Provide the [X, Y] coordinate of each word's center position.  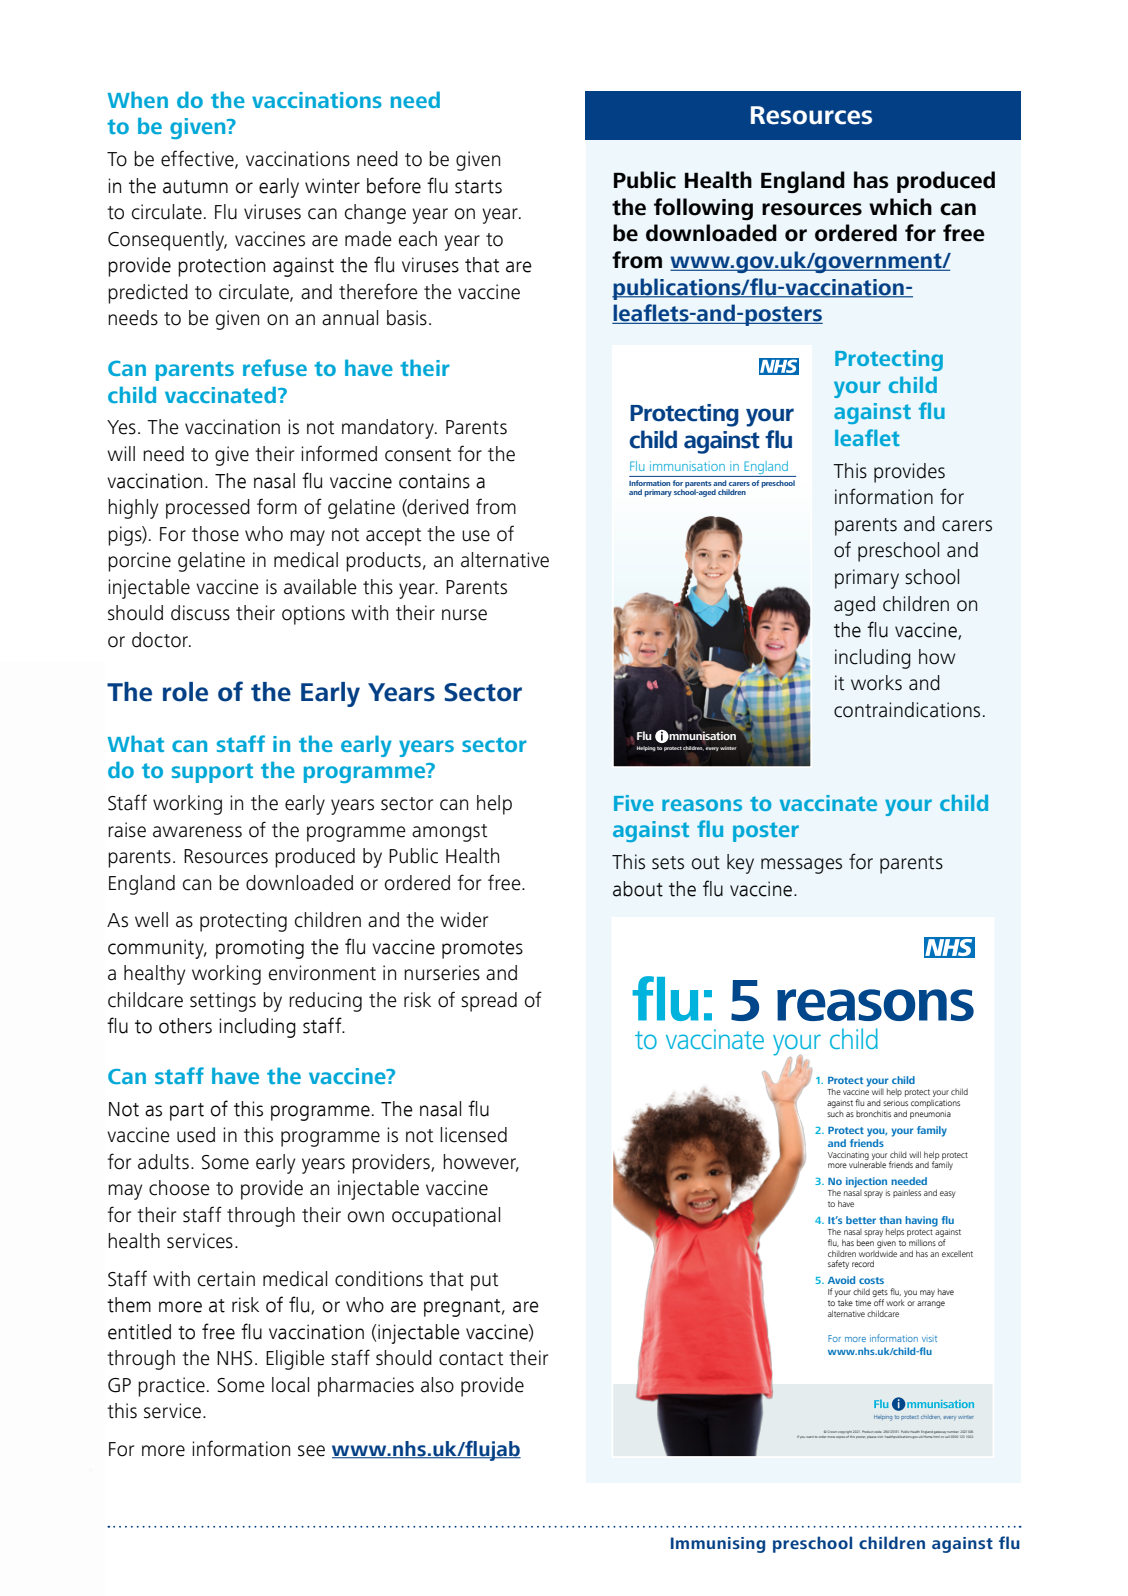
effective [198, 159]
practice [171, 1387]
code [878, 1432]
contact [471, 1359]
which [900, 207]
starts [478, 187]
